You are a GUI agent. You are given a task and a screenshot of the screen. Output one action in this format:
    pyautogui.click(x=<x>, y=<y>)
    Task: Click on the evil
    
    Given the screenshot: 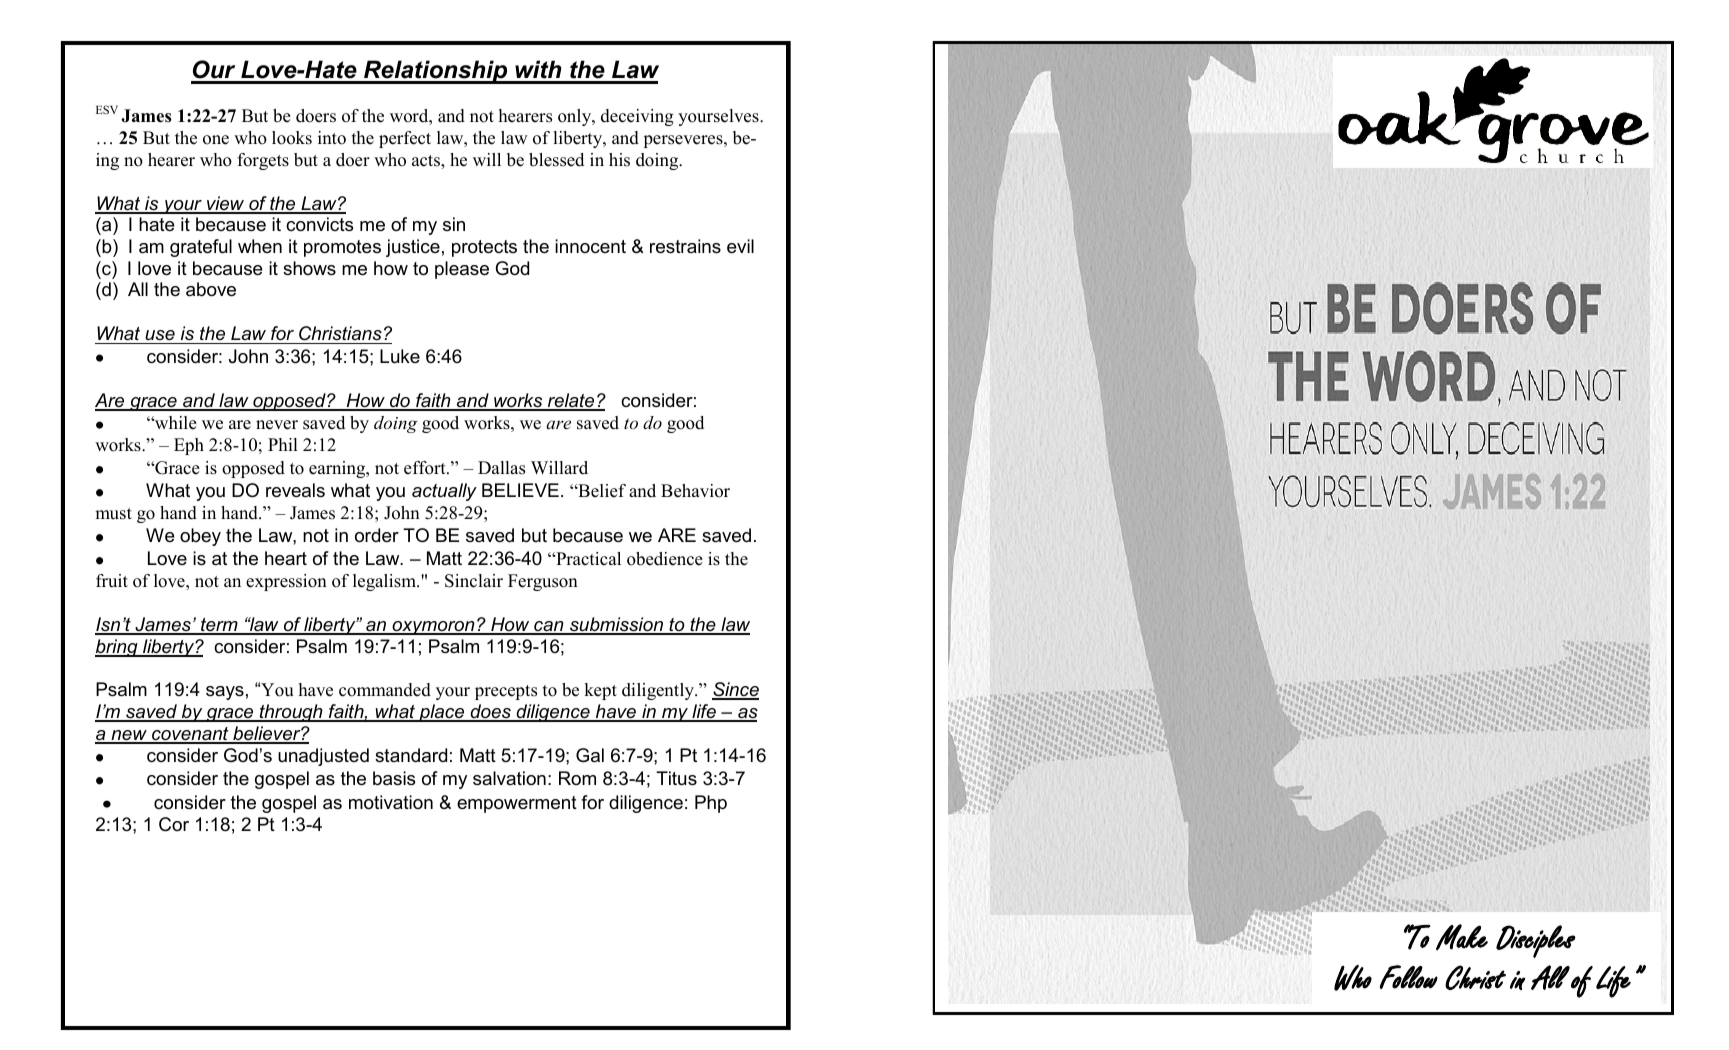 What is the action you would take?
    pyautogui.click(x=740, y=246)
